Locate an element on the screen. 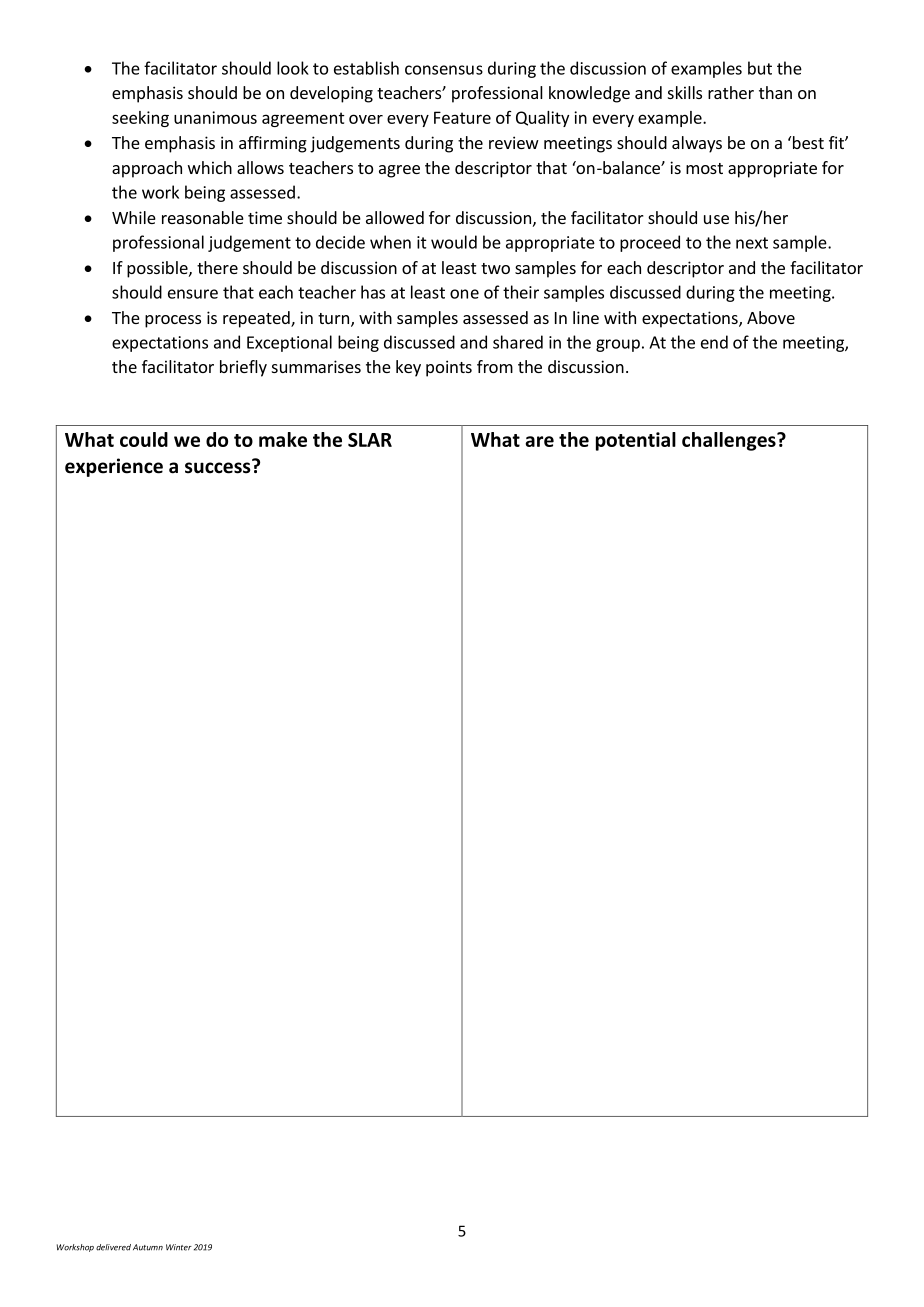  rather is located at coordinates (731, 92).
